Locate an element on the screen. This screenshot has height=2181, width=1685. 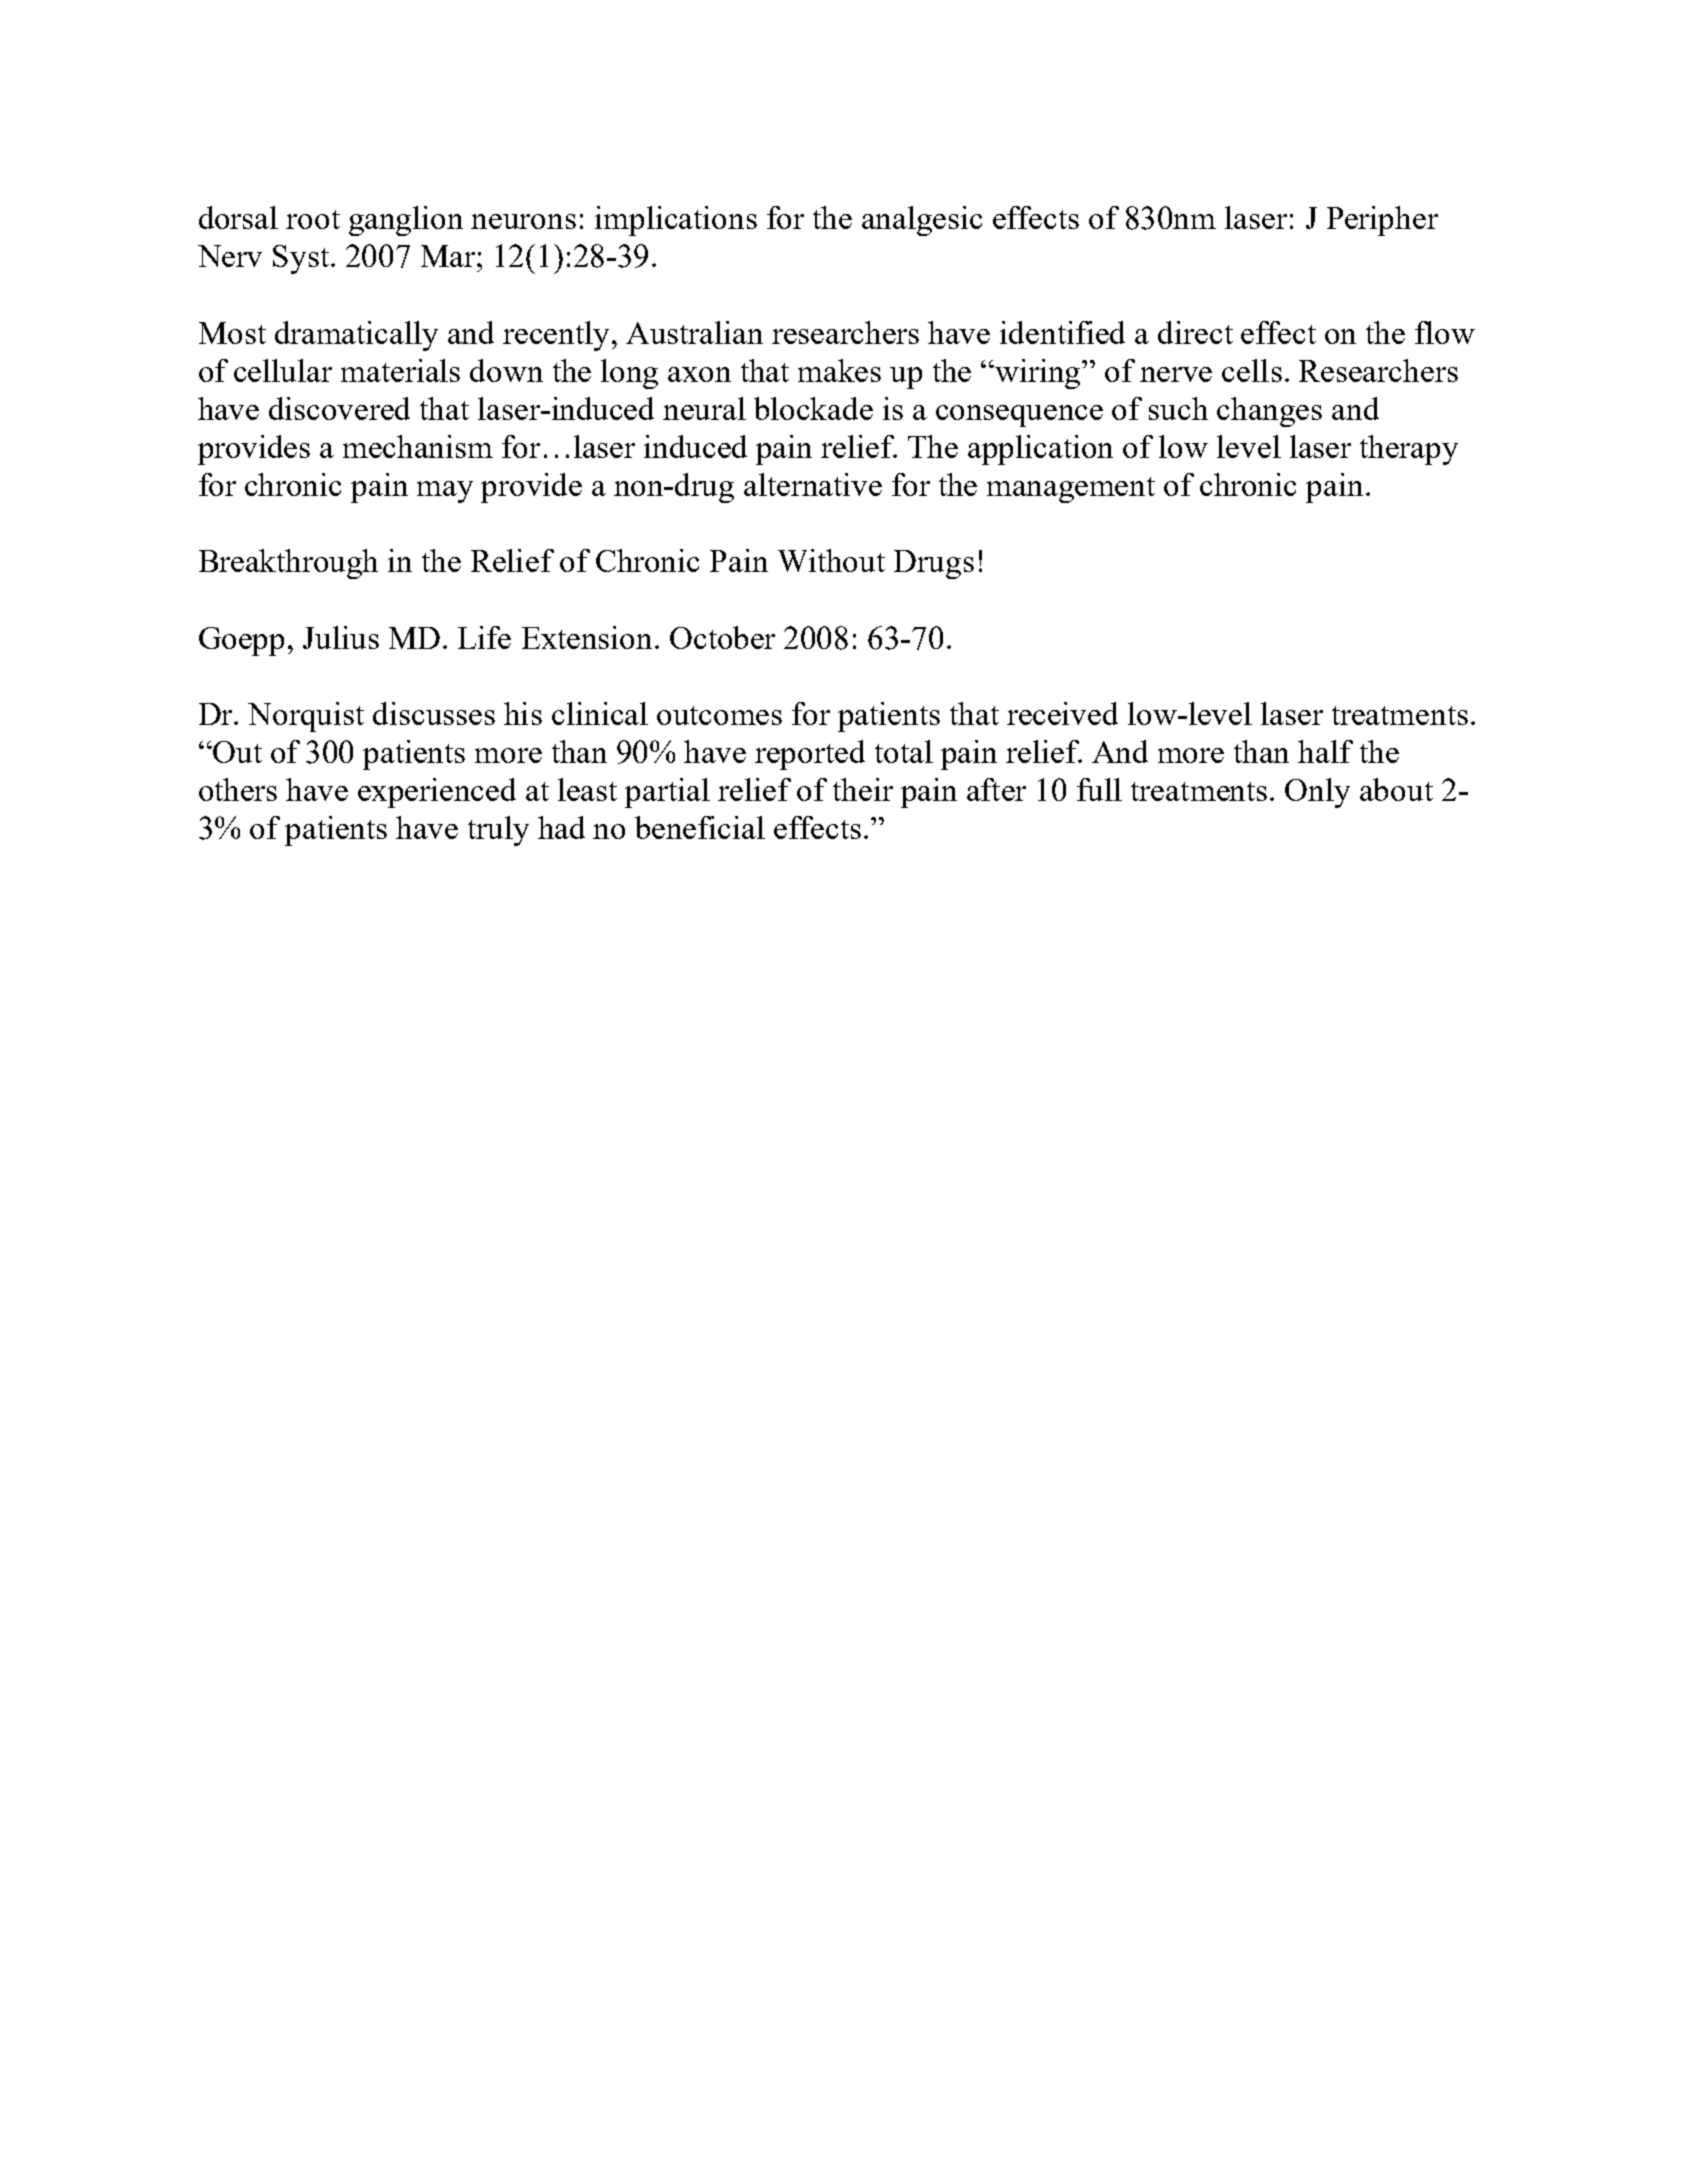
may is located at coordinates (445, 492).
